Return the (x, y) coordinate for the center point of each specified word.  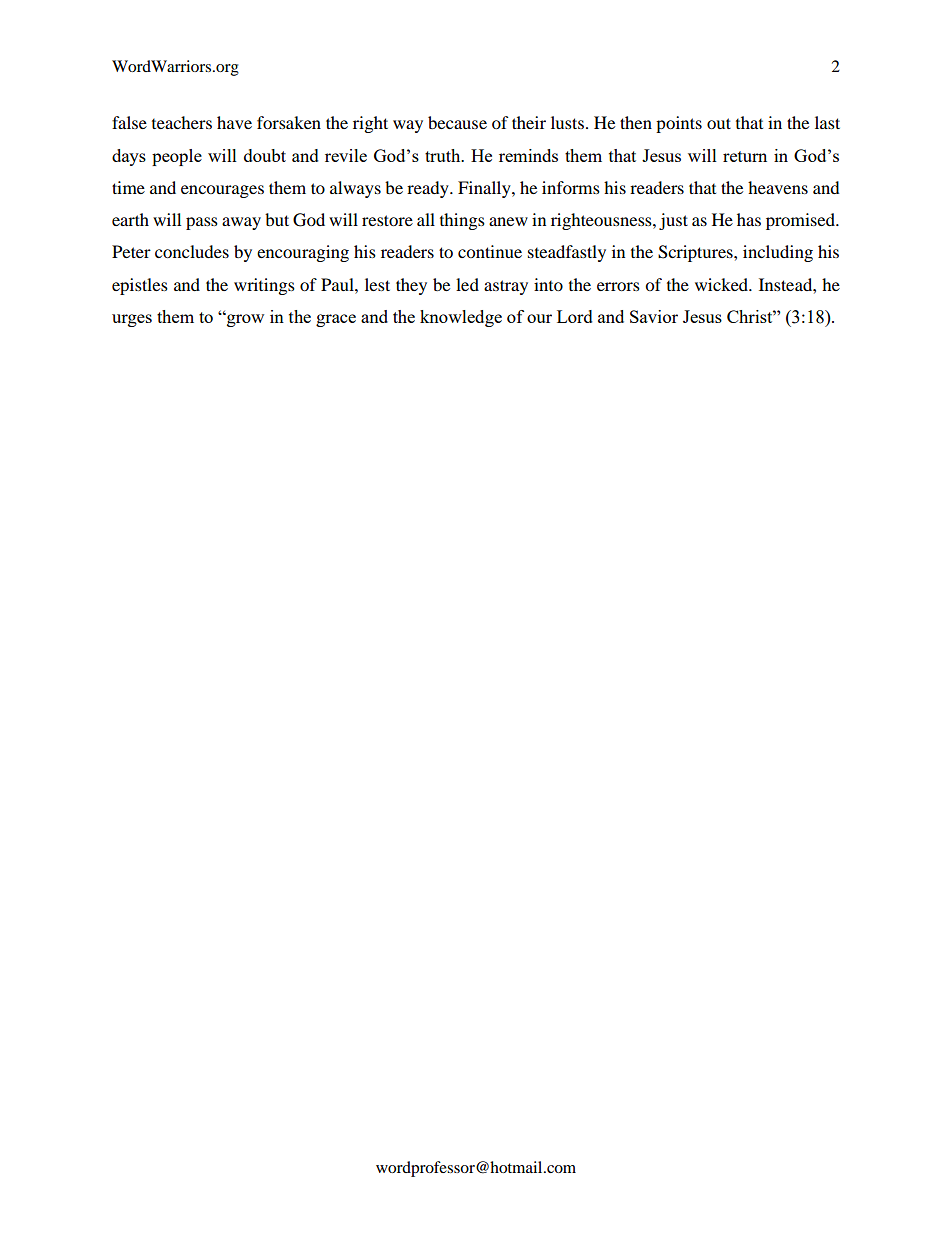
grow (244, 320)
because (457, 122)
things (462, 221)
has (749, 219)
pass (202, 223)
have (234, 122)
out (719, 123)
